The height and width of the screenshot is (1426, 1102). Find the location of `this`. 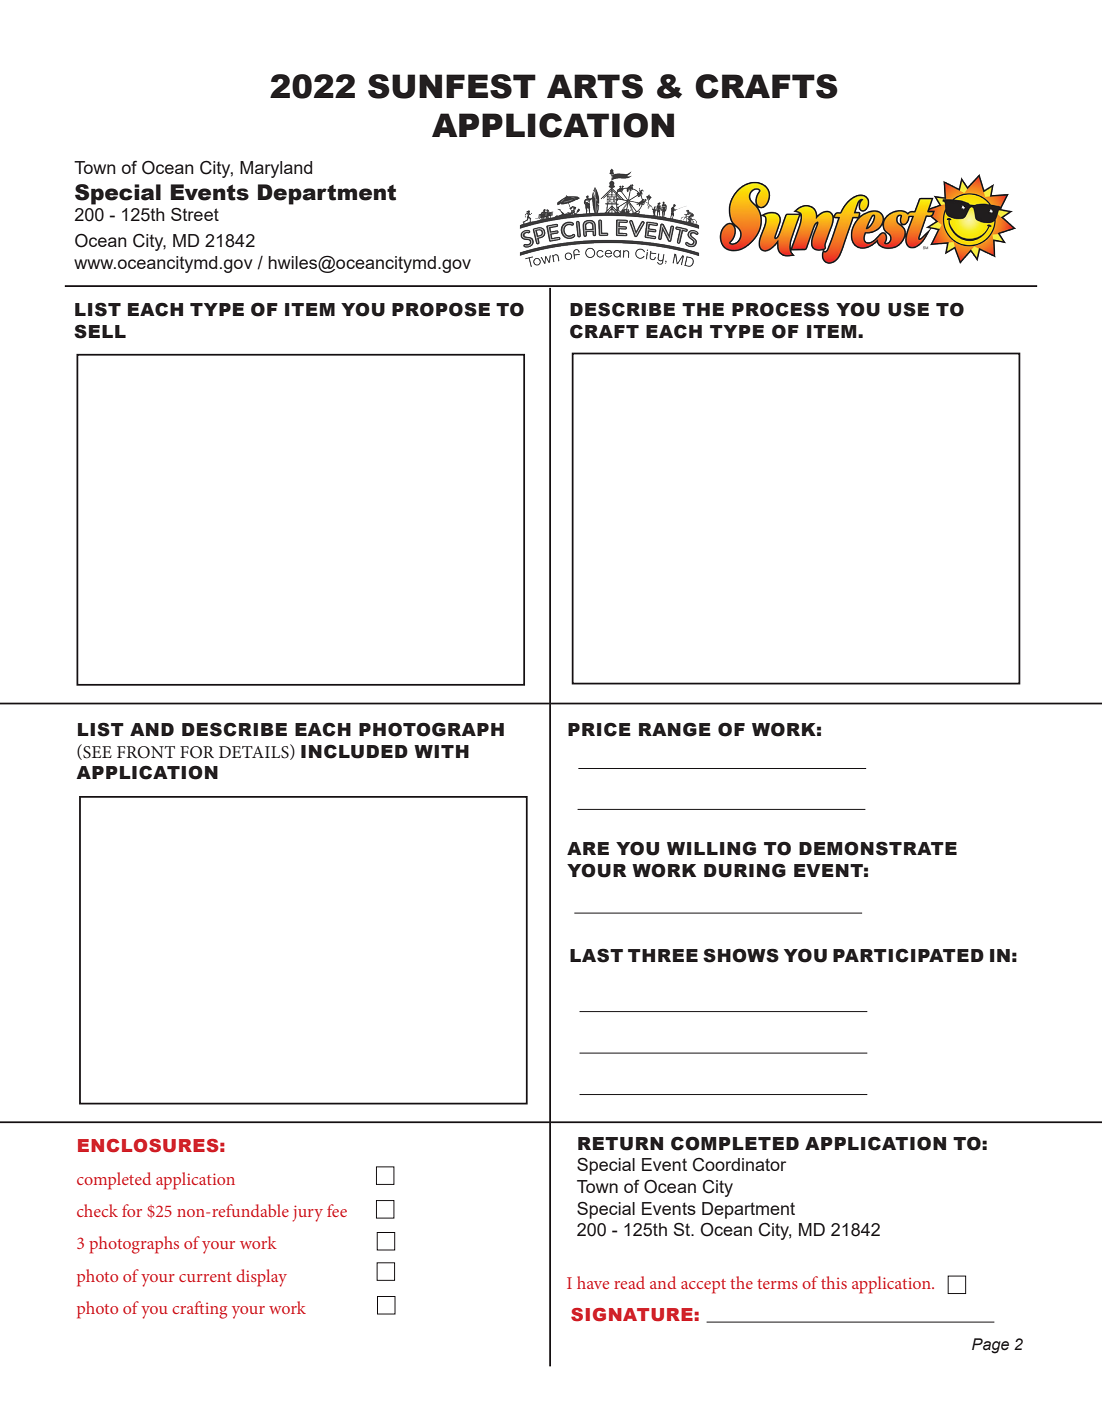

this is located at coordinates (834, 1282).
